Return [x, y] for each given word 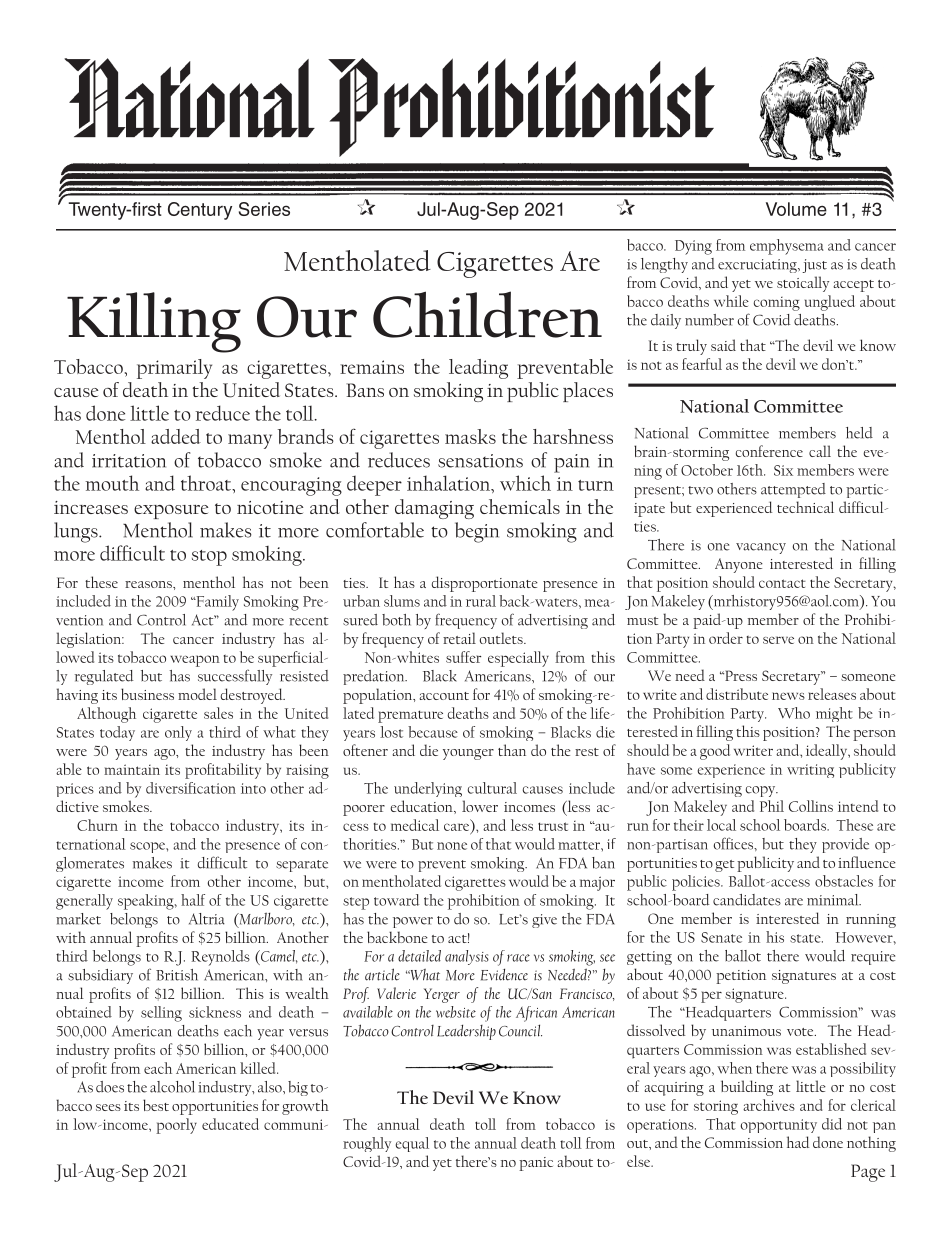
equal [412, 1144]
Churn [97, 825]
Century [200, 211]
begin [477, 532]
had [798, 1142]
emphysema [787, 247]
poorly [176, 1126]
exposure [171, 512]
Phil [772, 806]
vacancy [761, 548]
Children [487, 314]
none [452, 846]
